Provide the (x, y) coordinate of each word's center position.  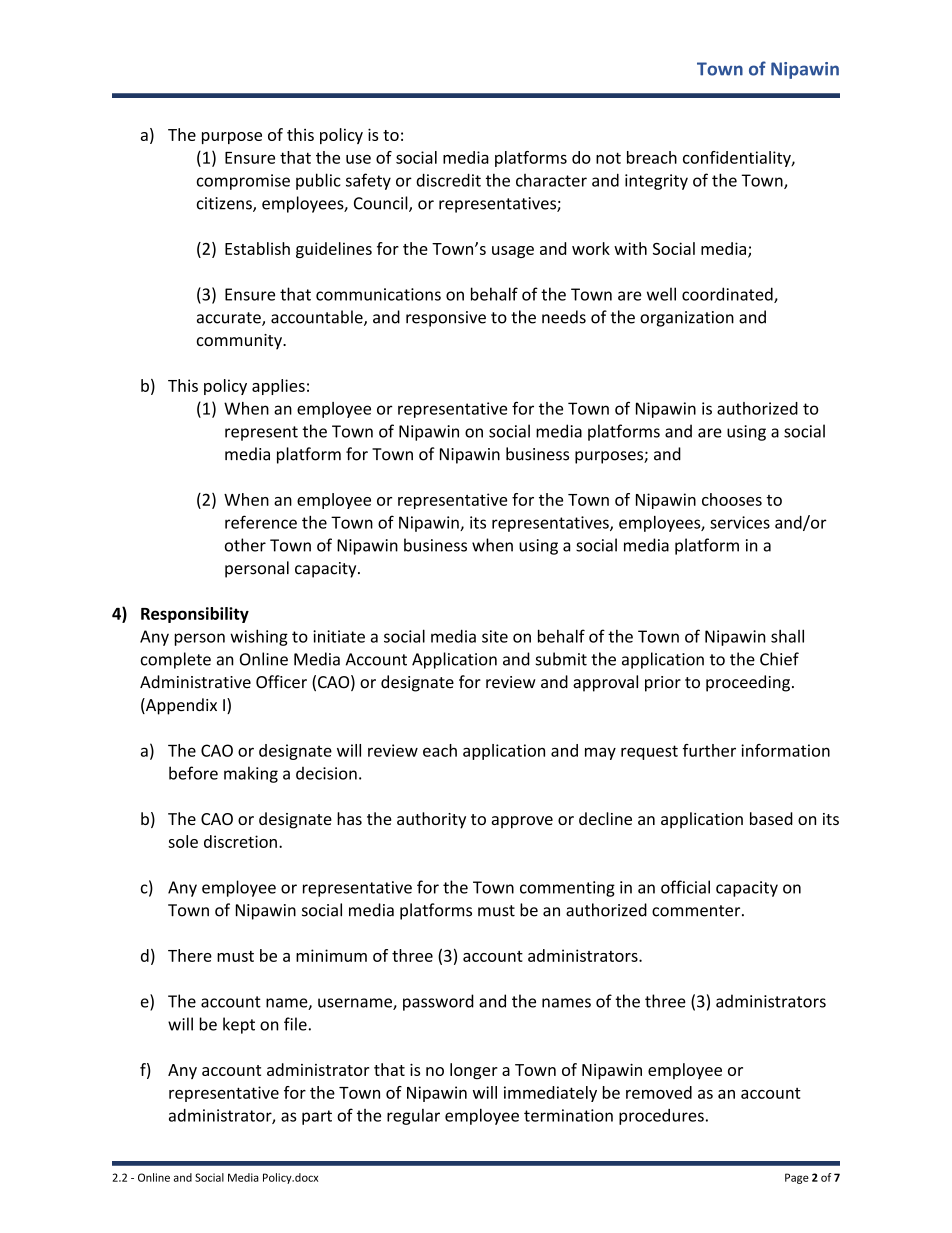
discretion (240, 841)
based (771, 818)
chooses (732, 499)
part (317, 1117)
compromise (243, 182)
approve (522, 822)
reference (261, 522)
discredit (448, 180)
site (495, 636)
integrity (656, 182)
